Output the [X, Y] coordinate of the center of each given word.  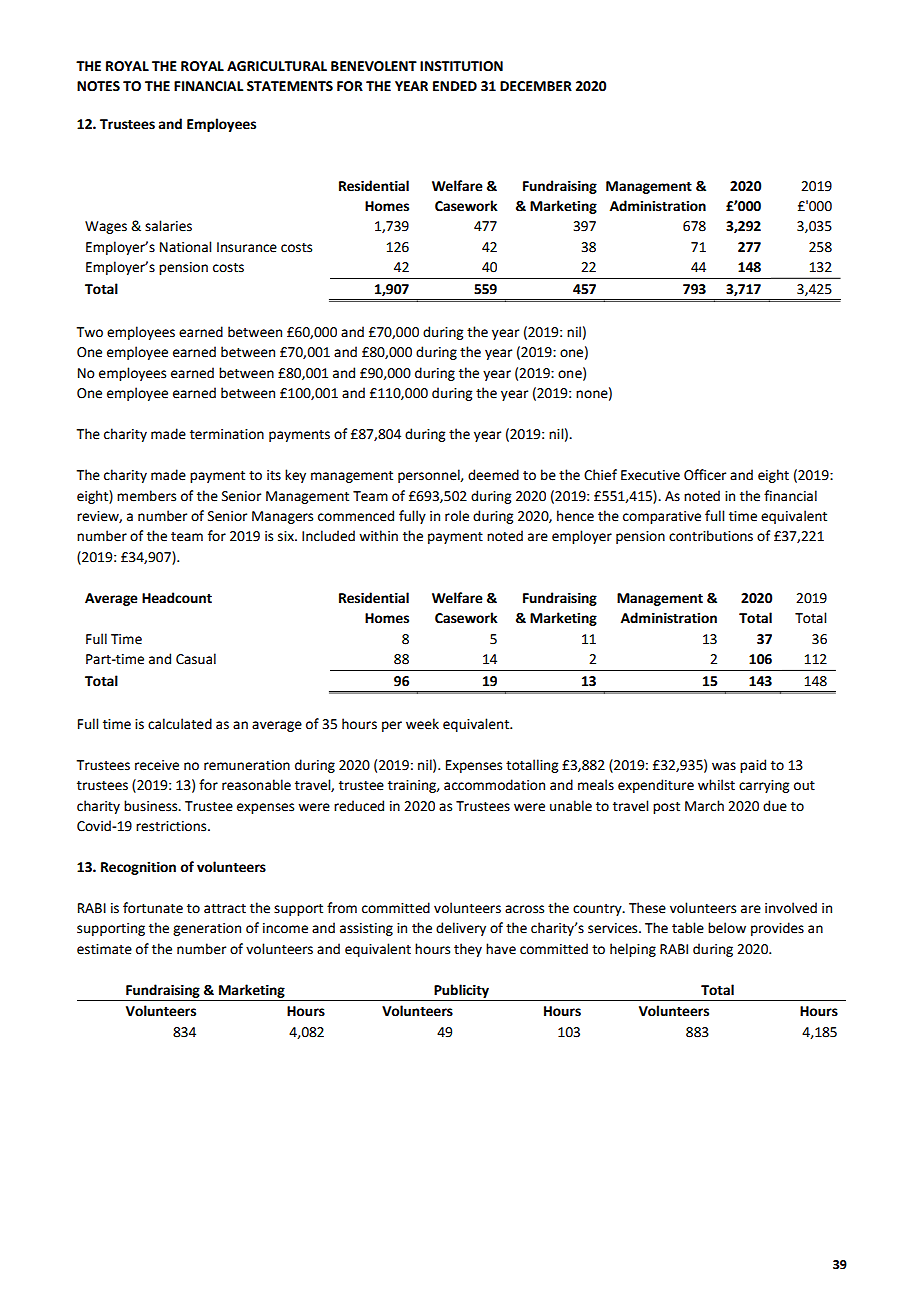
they [468, 950]
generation [207, 929]
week [422, 724]
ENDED [455, 86]
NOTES [98, 86]
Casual [196, 659]
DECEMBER [536, 86]
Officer [705, 475]
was [724, 766]
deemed [493, 475]
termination [227, 434]
